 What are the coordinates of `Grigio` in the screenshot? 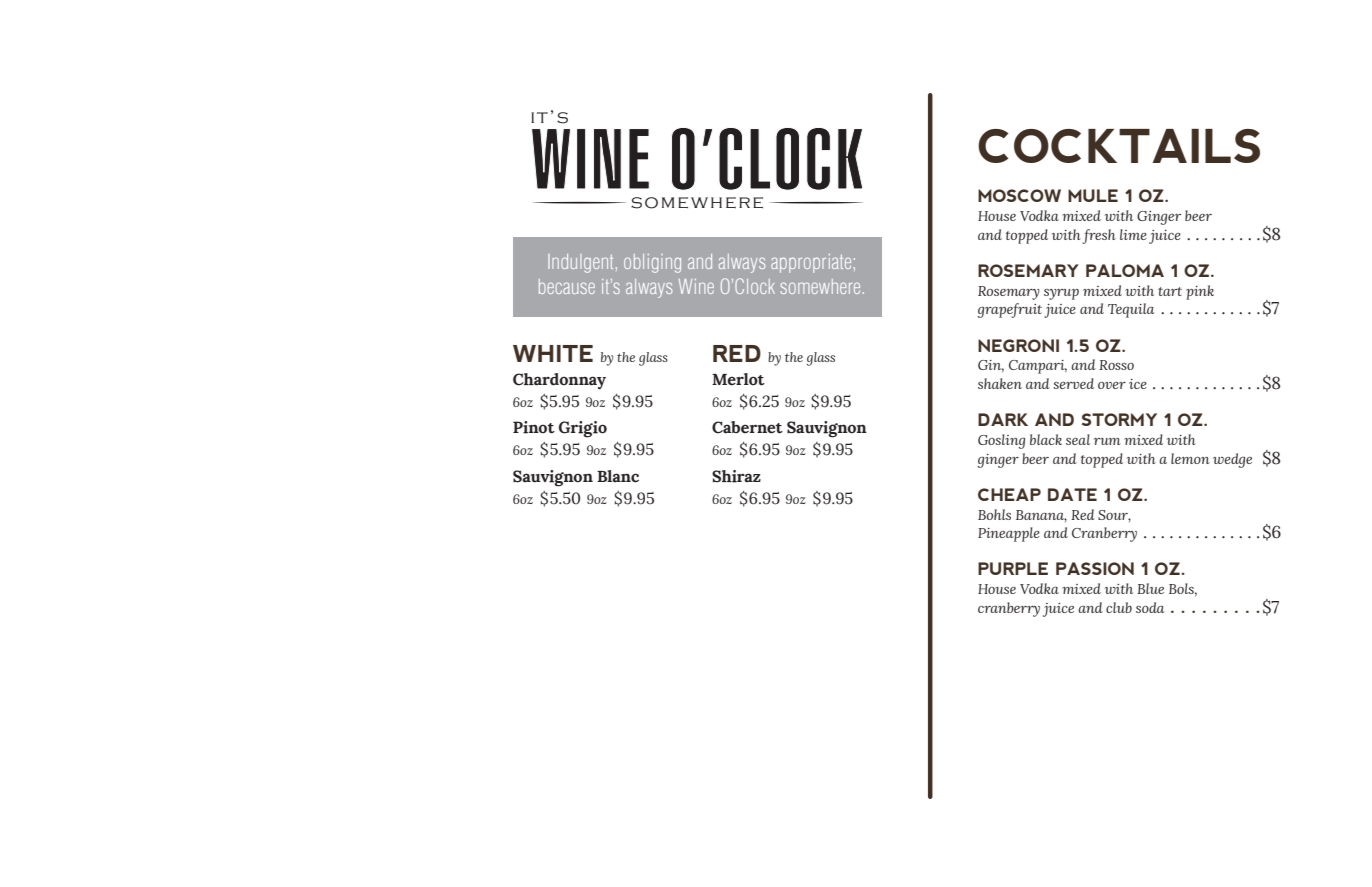 It's located at (583, 429).
